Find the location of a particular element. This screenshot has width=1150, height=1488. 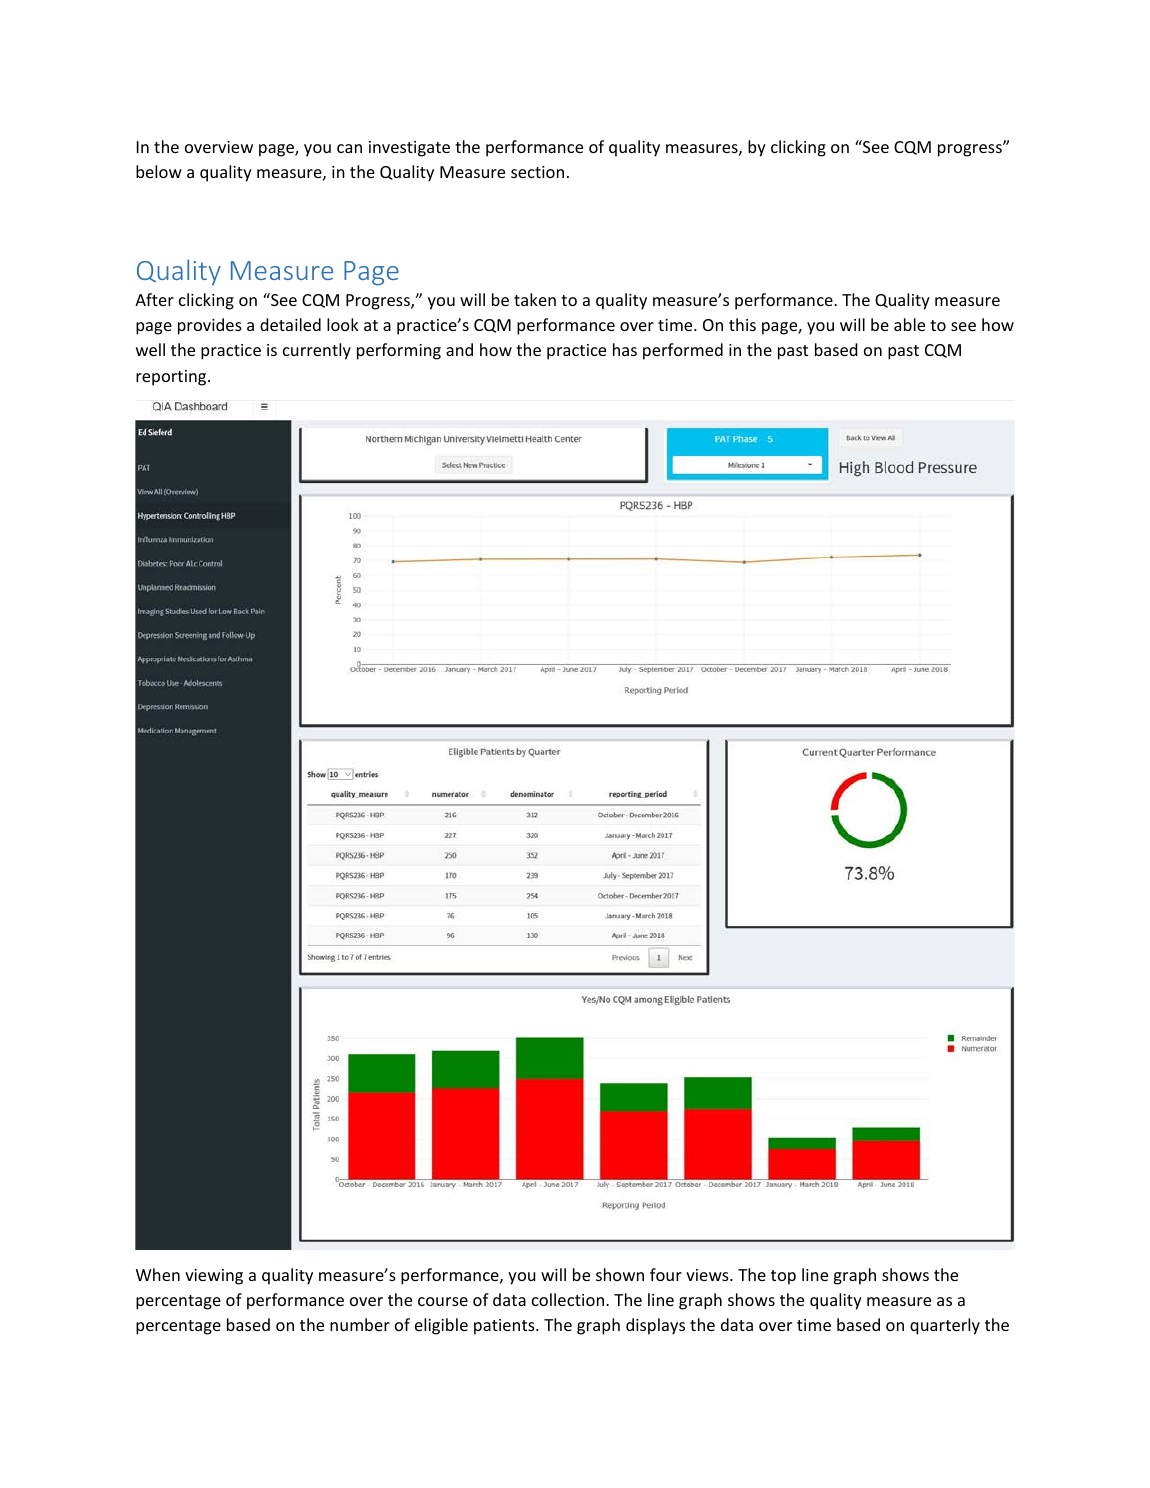

section is located at coordinates (537, 172).
